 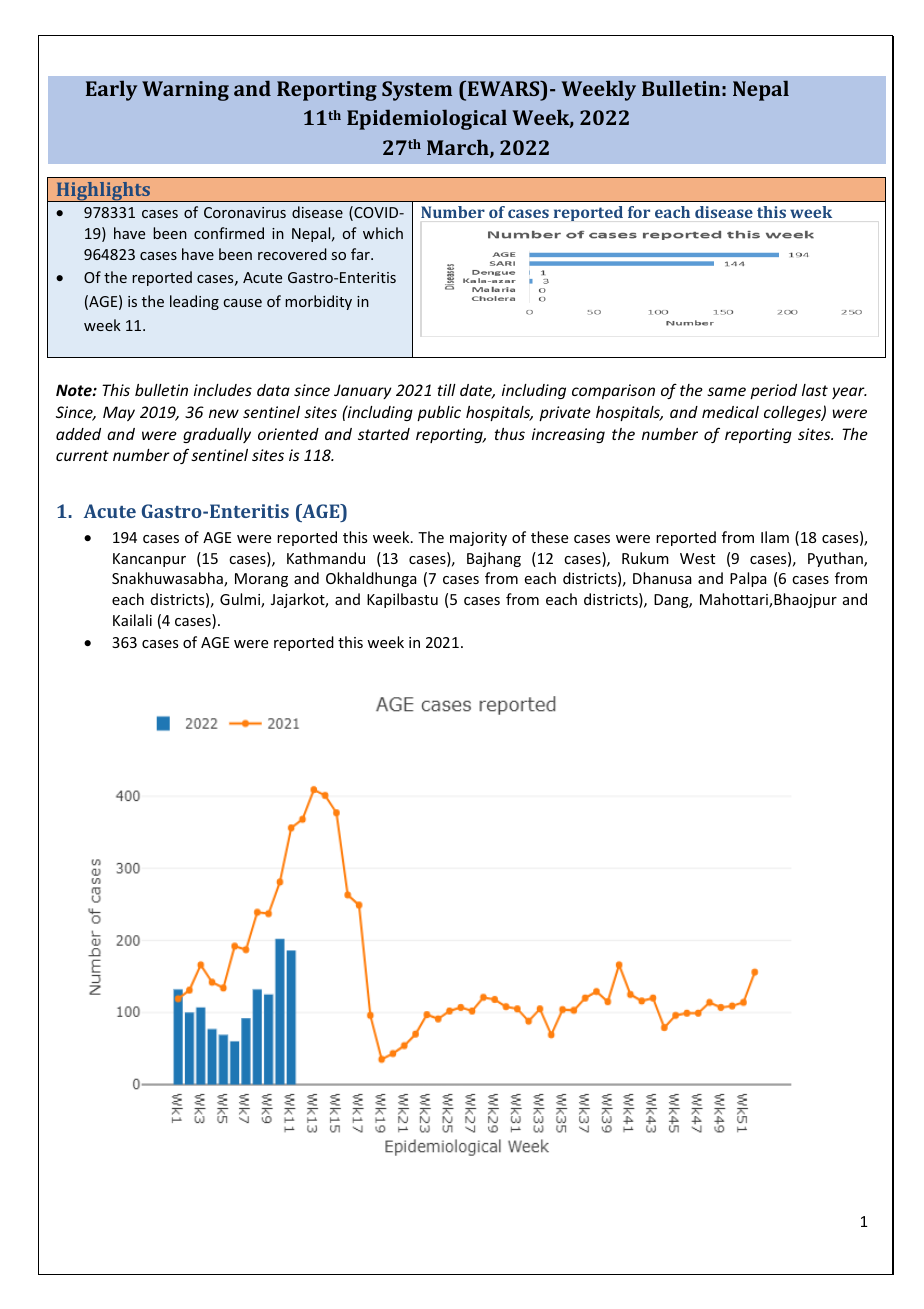 I want to click on for, so click(x=639, y=212).
